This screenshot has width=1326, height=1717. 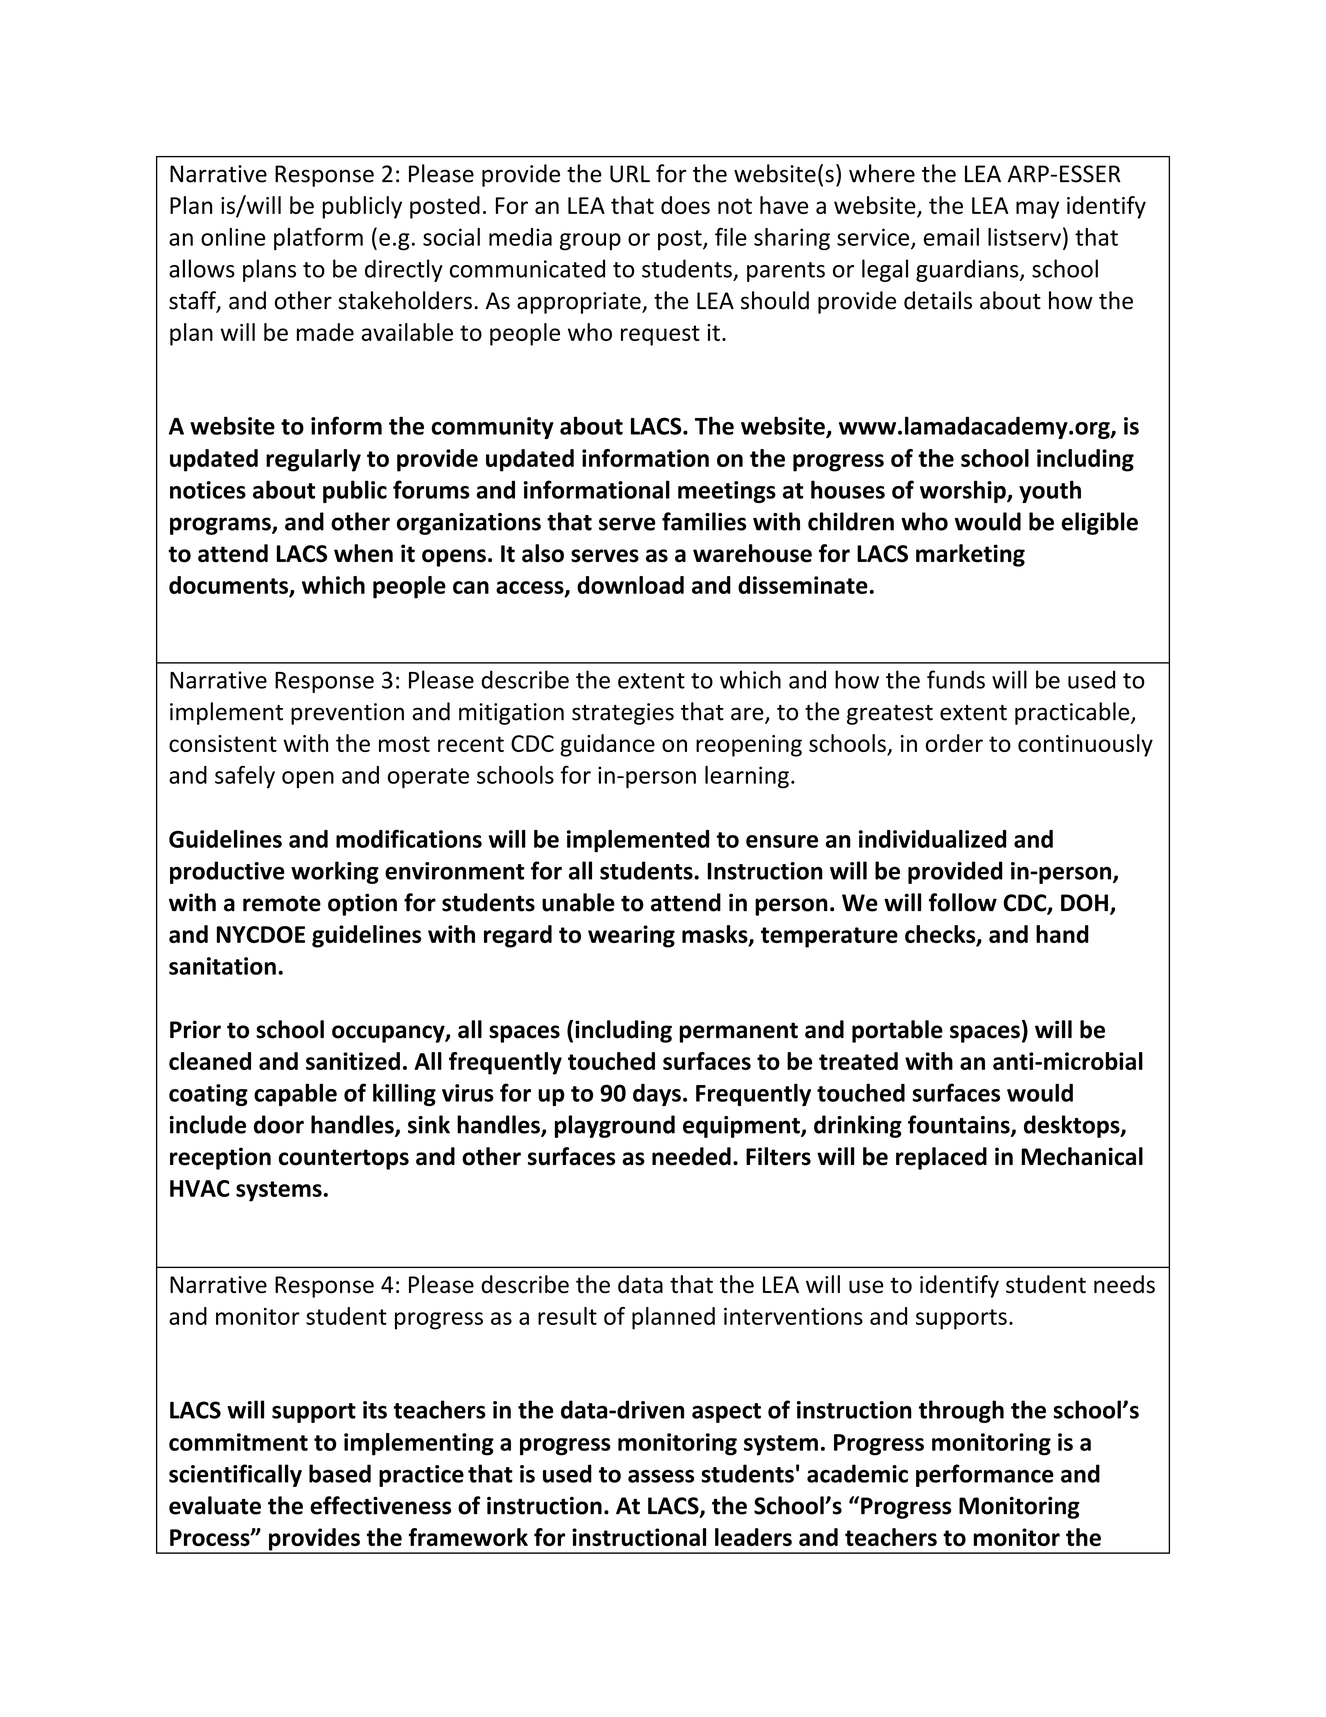 I want to click on prevention, so click(x=347, y=714).
